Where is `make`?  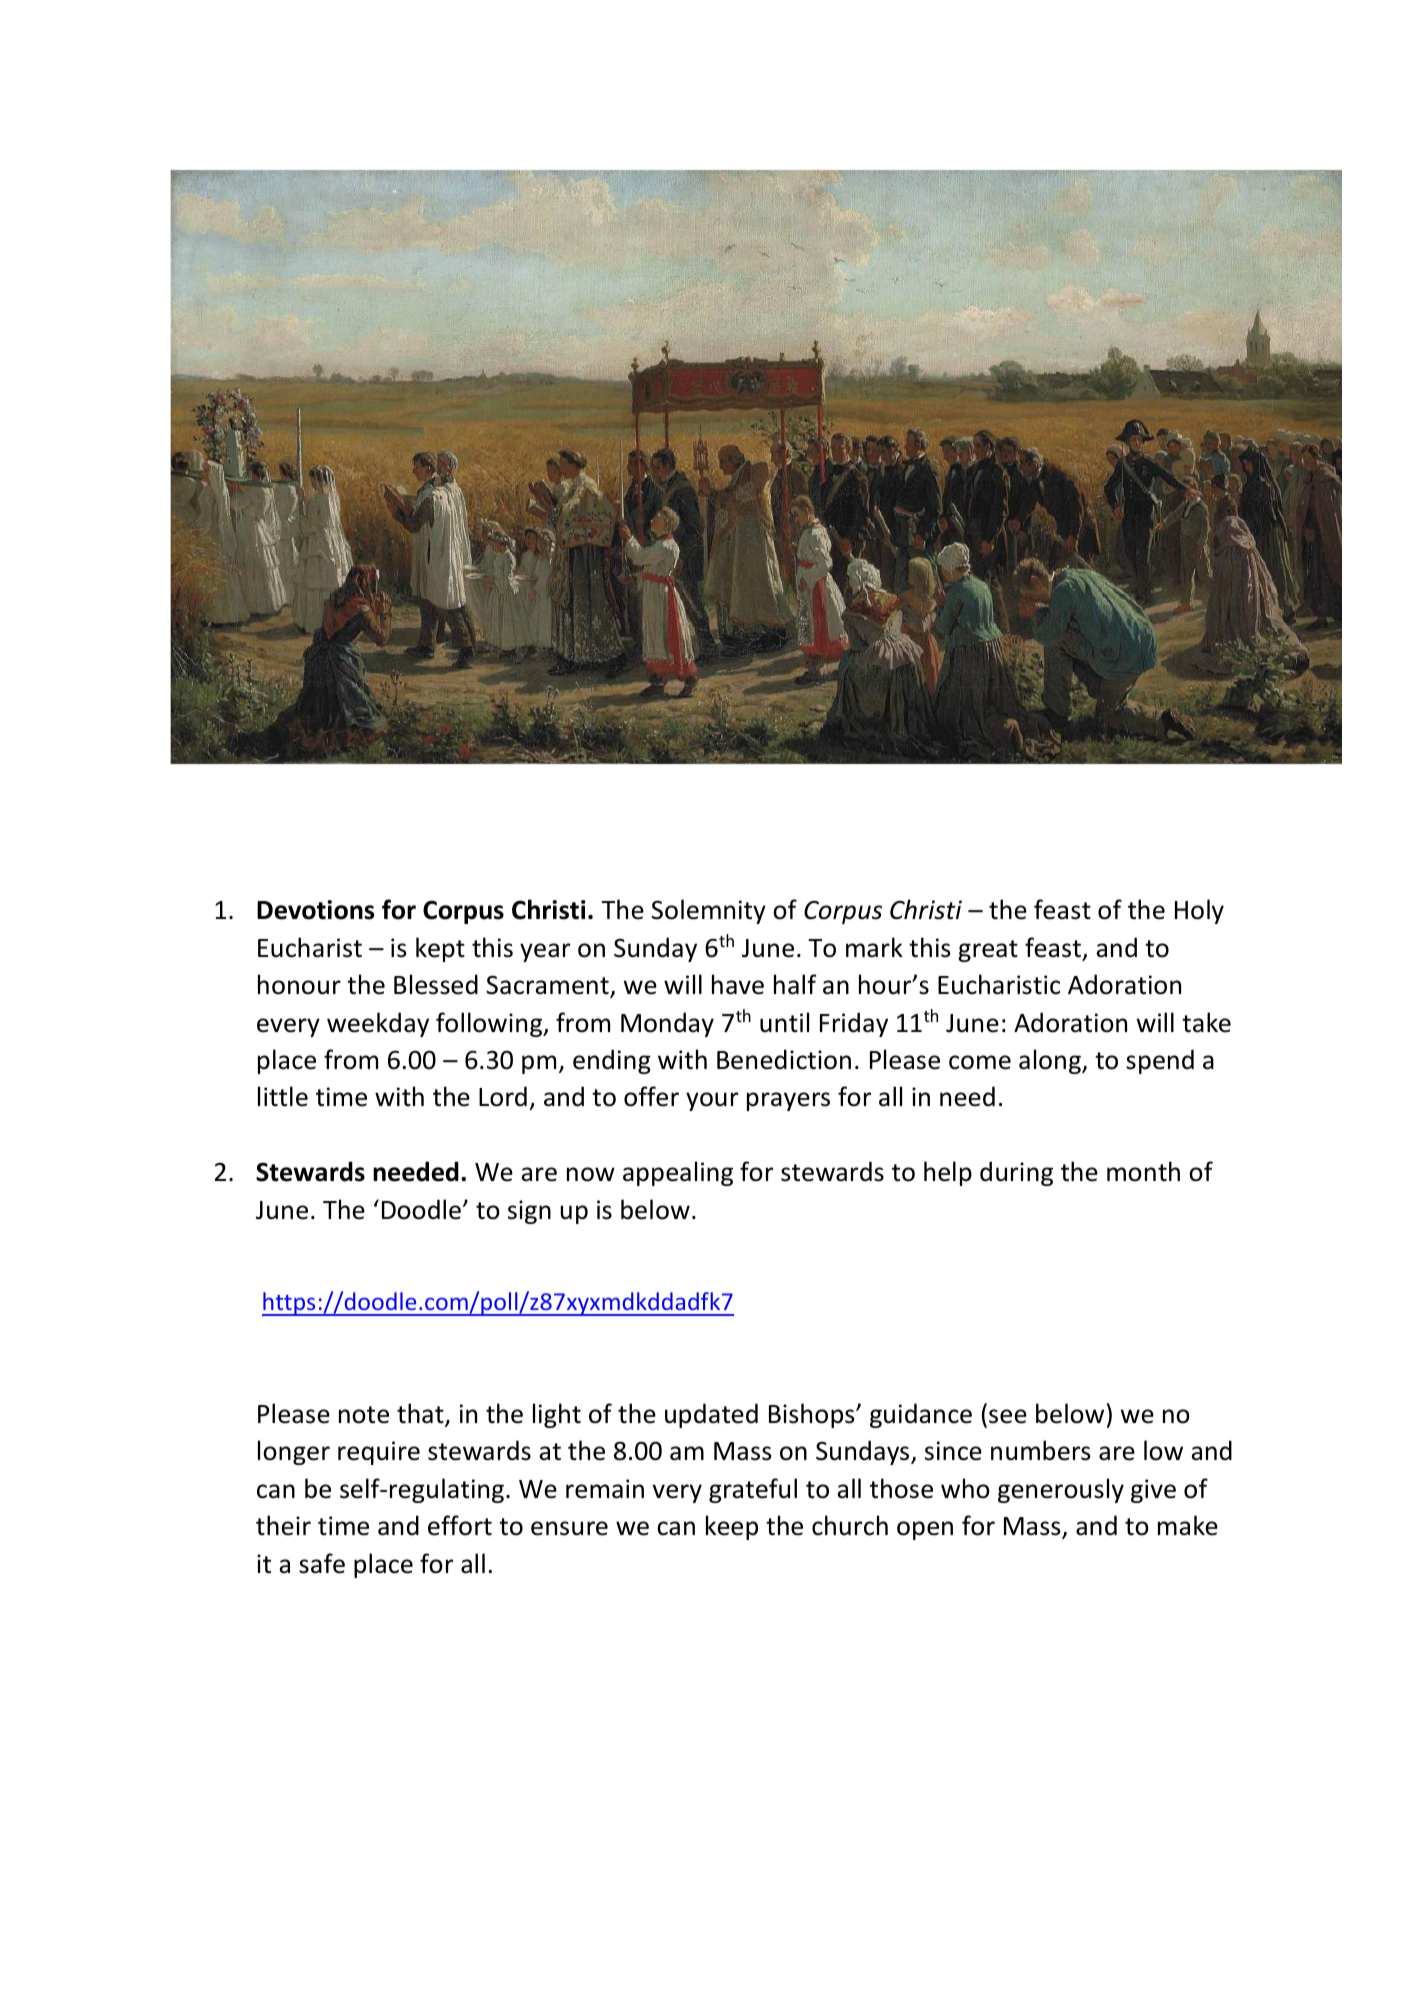
make is located at coordinates (1188, 1525).
